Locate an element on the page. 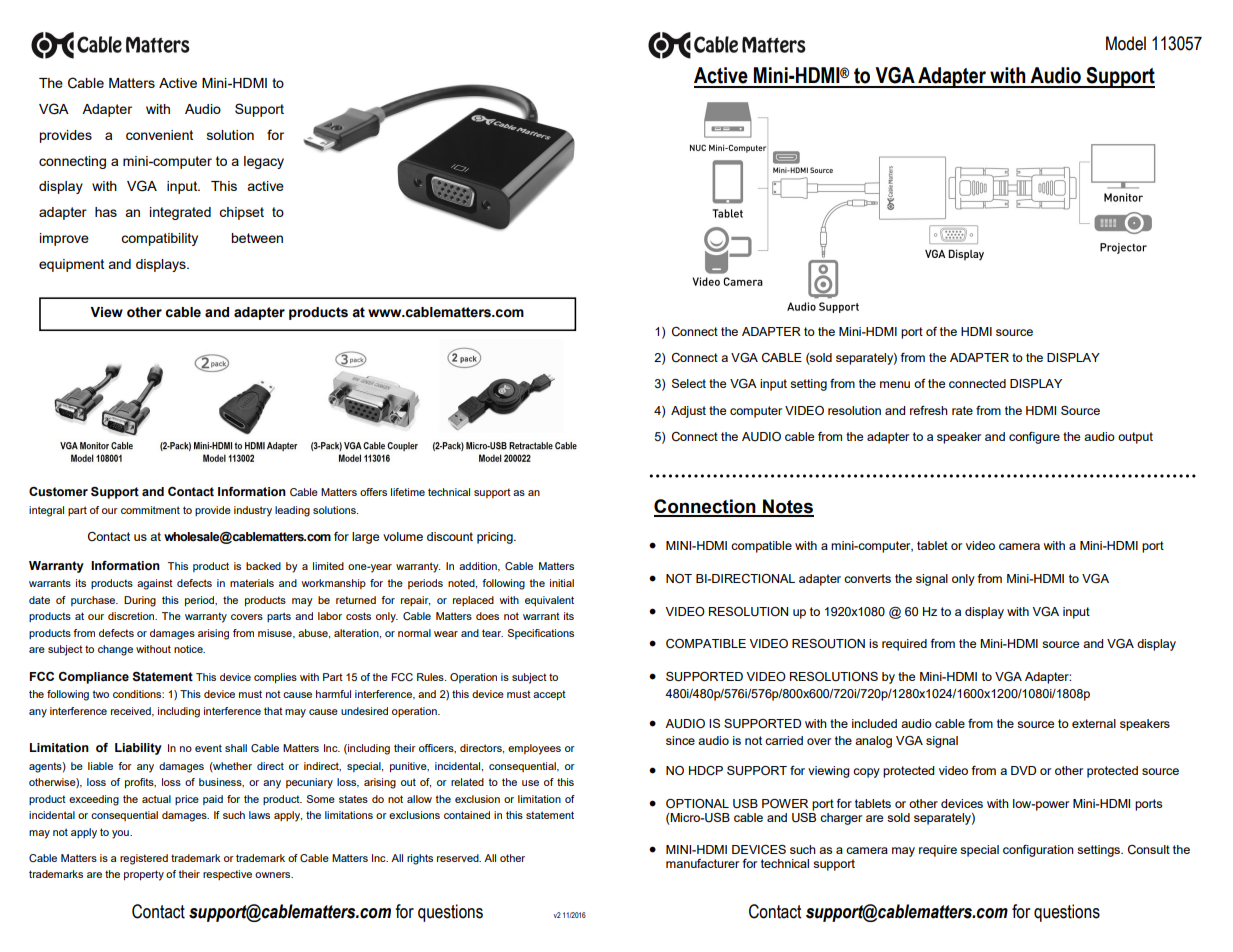 This page has height=952, width=1233. Model is located at coordinates (1126, 43).
